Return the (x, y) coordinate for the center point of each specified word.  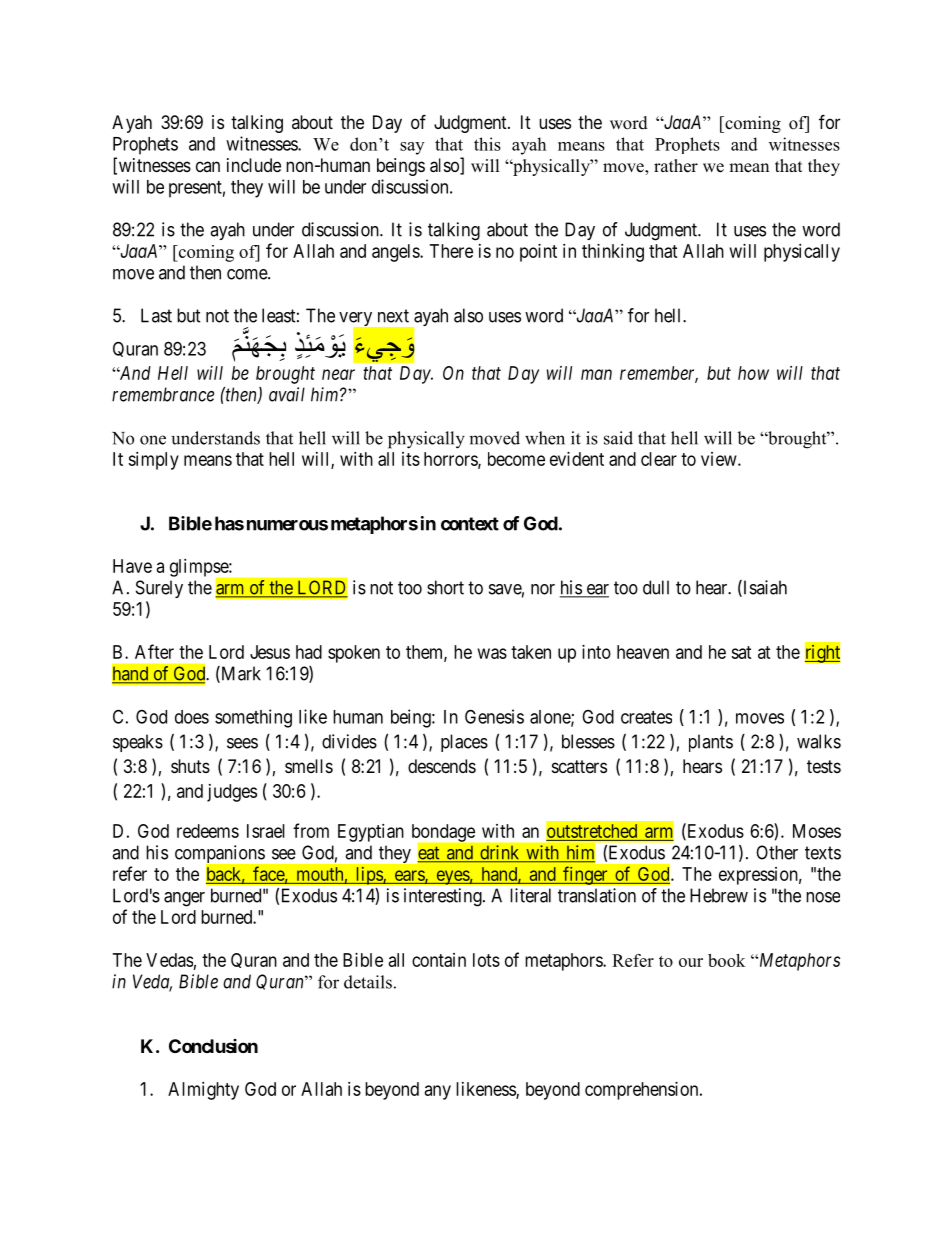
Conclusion (213, 1046)
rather (676, 166)
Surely (159, 589)
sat (741, 652)
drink (500, 853)
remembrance (163, 394)
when (545, 438)
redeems (208, 831)
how (753, 373)
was (492, 653)
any (438, 1092)
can (208, 166)
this (487, 144)
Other (777, 852)
